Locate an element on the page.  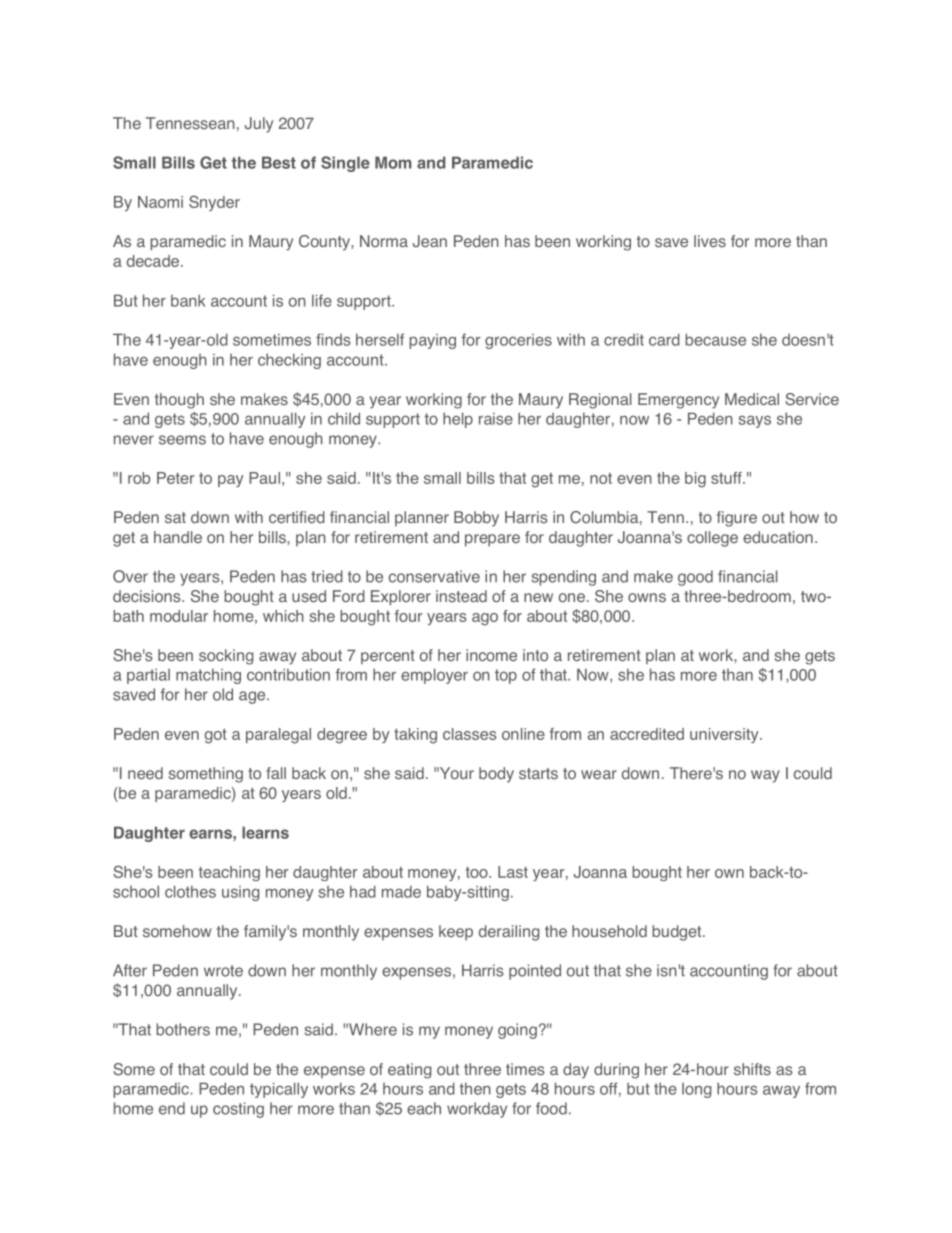
ago is located at coordinates (485, 619).
